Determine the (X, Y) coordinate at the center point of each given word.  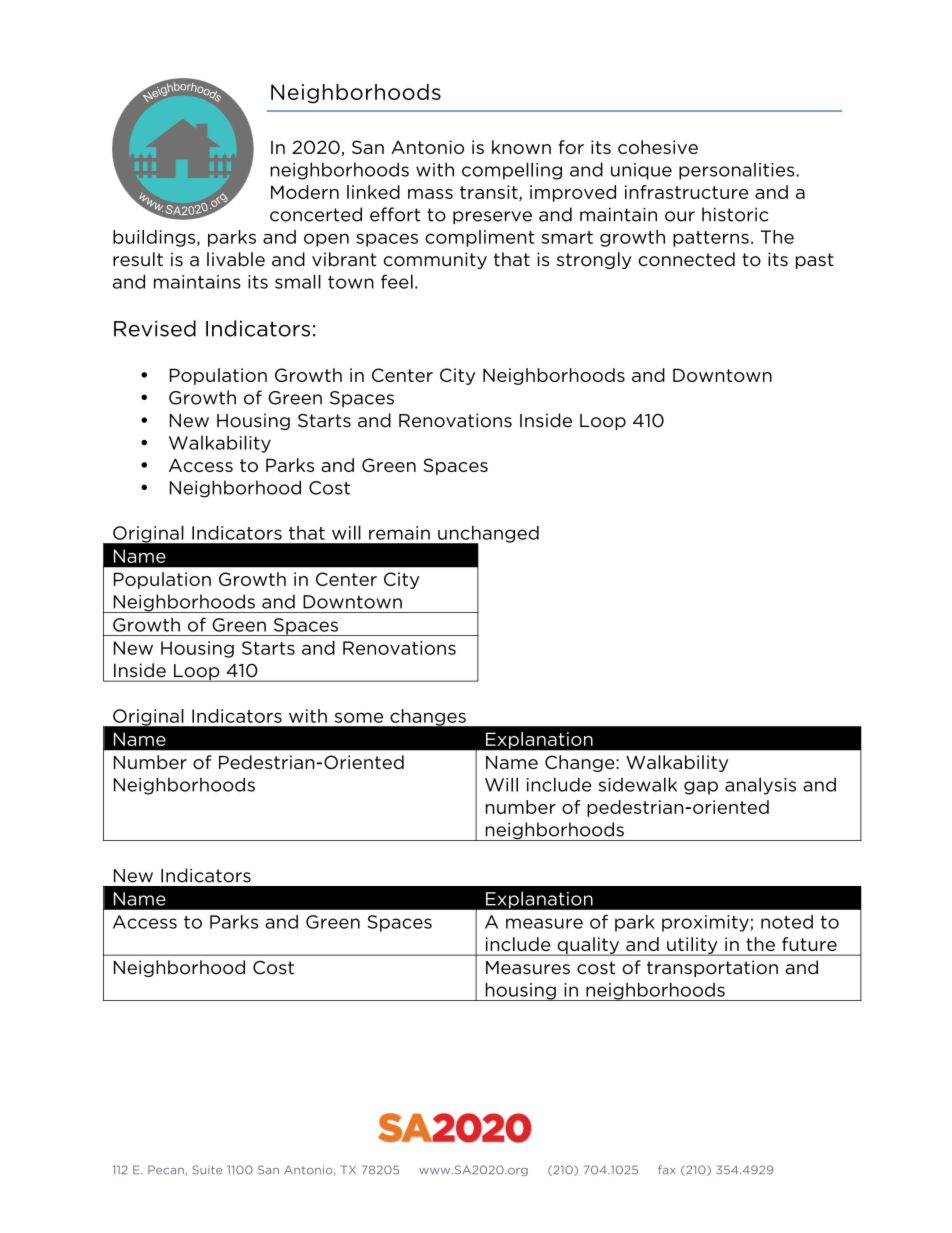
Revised (155, 328)
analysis (760, 786)
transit (490, 193)
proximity (706, 923)
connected (686, 259)
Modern (305, 192)
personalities (738, 171)
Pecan (166, 1170)
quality (588, 946)
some (359, 717)
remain (399, 533)
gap (701, 788)
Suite (207, 1170)
